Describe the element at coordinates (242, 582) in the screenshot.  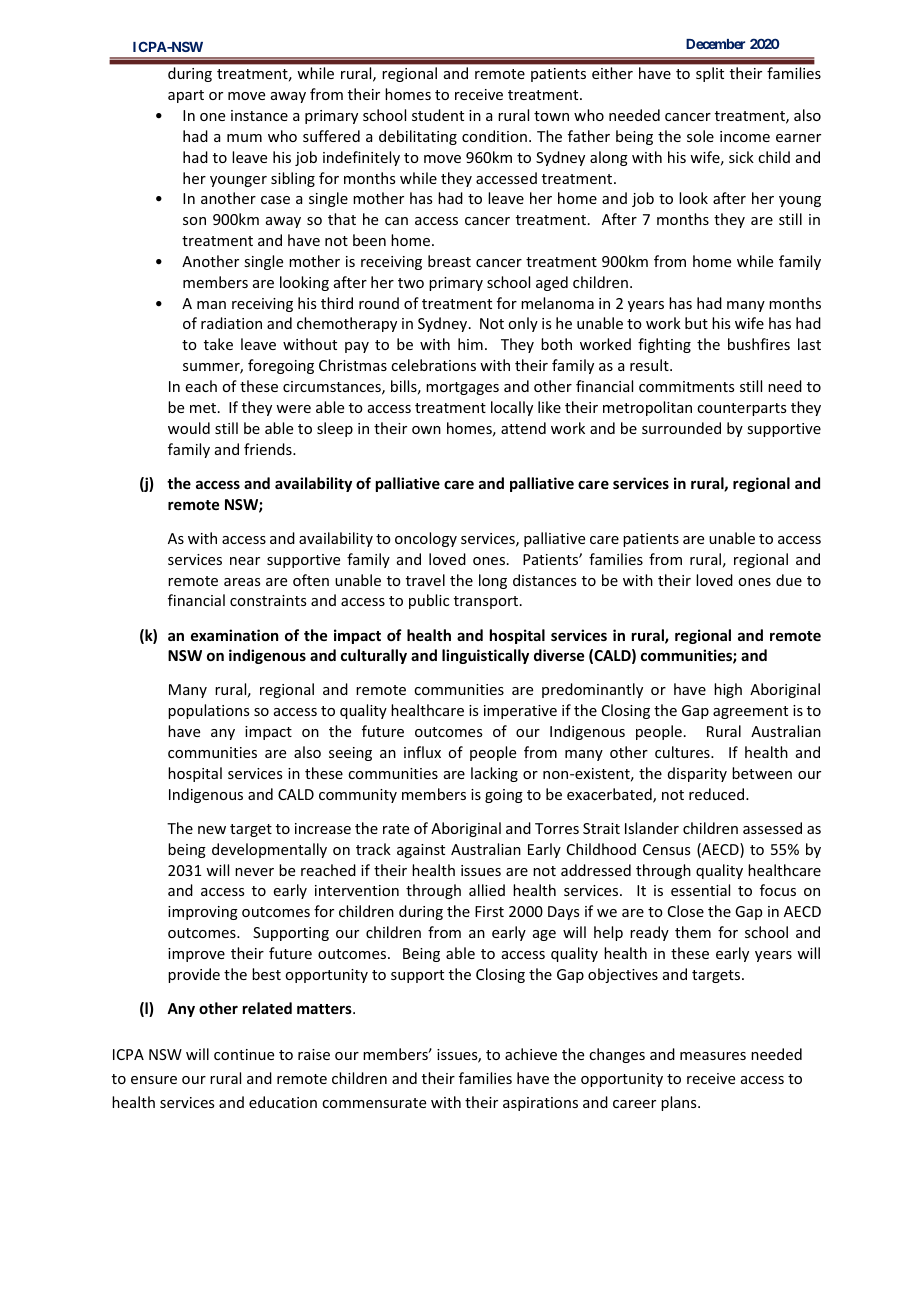
I see `areas` at that location.
